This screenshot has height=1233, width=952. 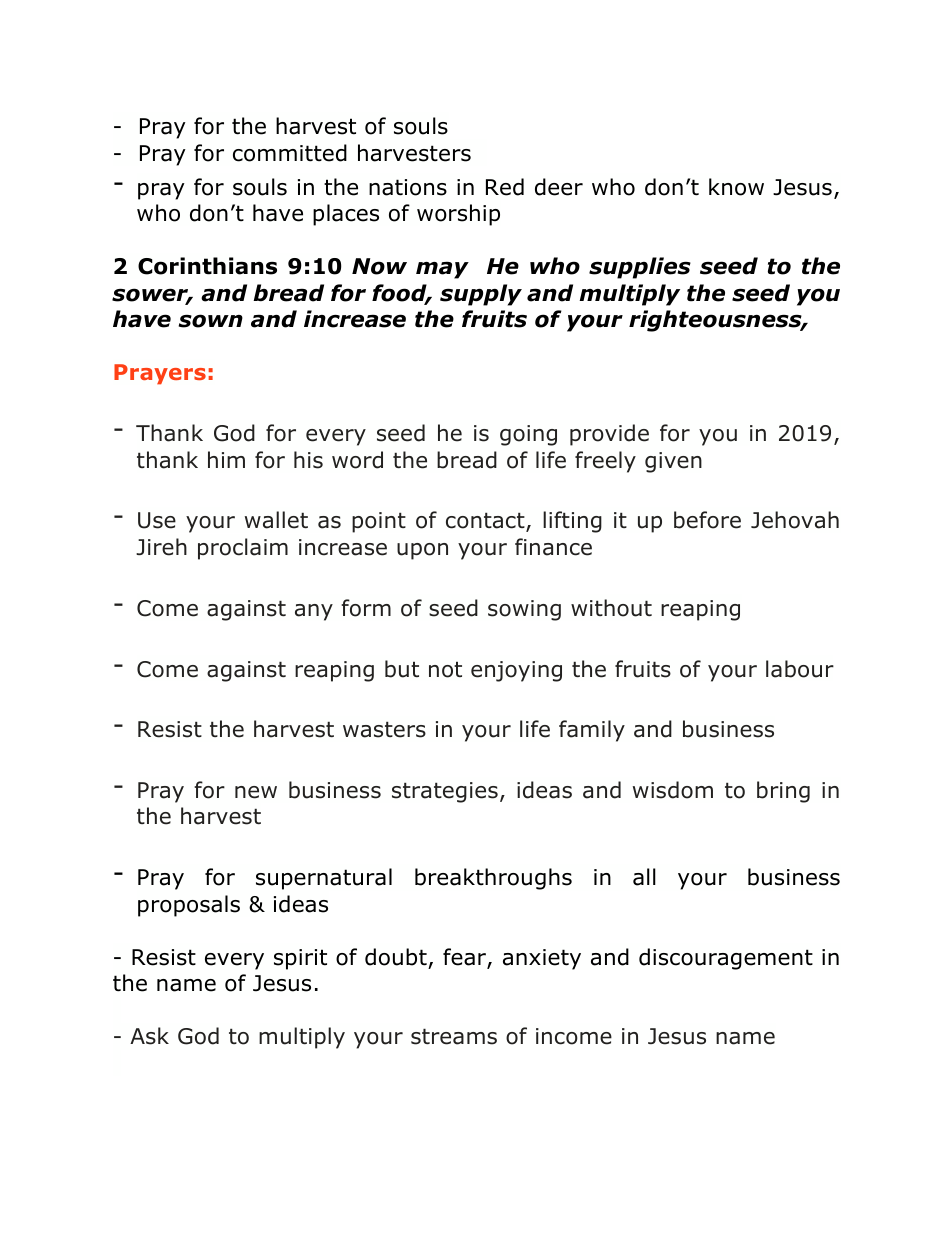 I want to click on streams, so click(x=454, y=1036).
